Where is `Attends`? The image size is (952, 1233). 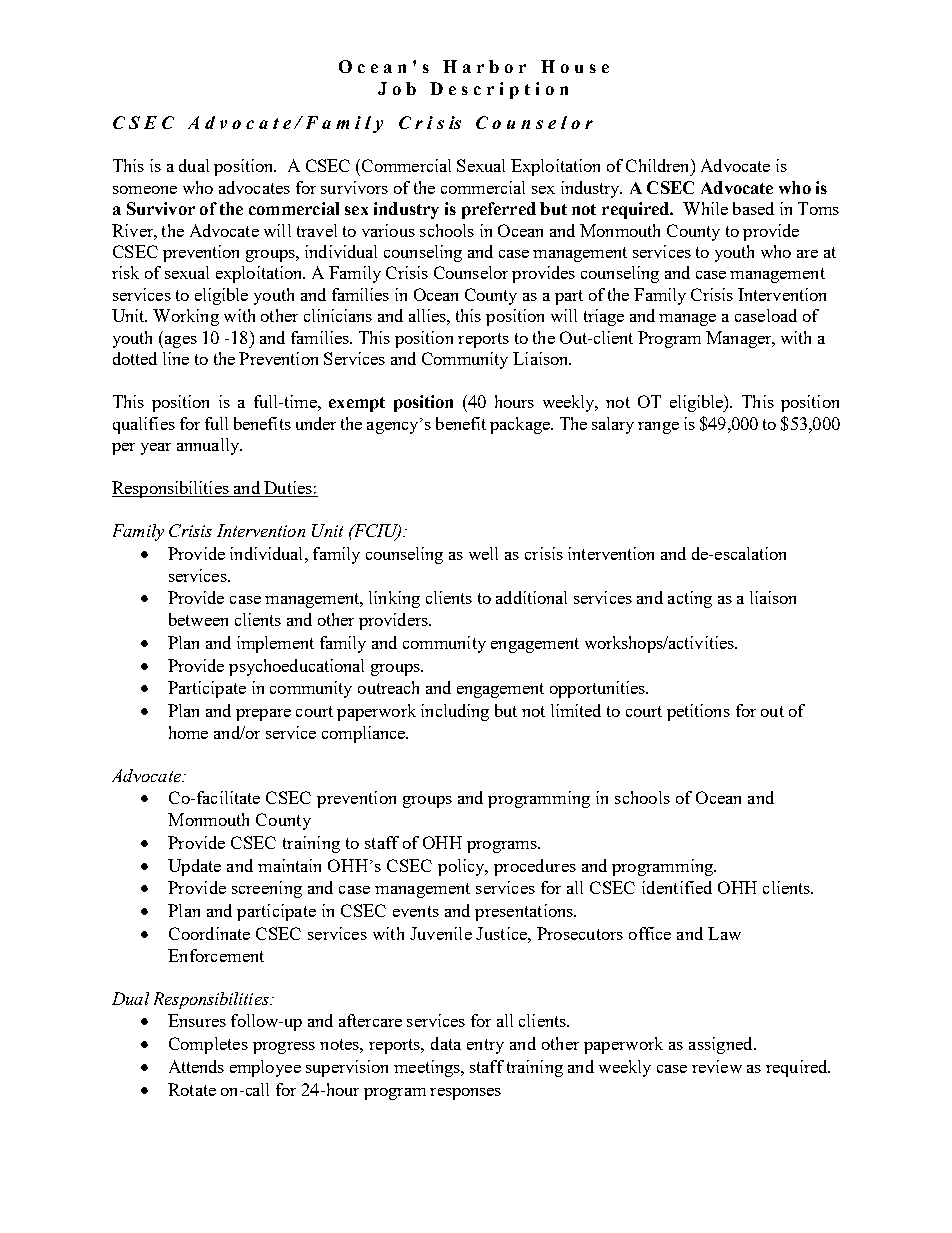
Attends is located at coordinates (196, 1066).
